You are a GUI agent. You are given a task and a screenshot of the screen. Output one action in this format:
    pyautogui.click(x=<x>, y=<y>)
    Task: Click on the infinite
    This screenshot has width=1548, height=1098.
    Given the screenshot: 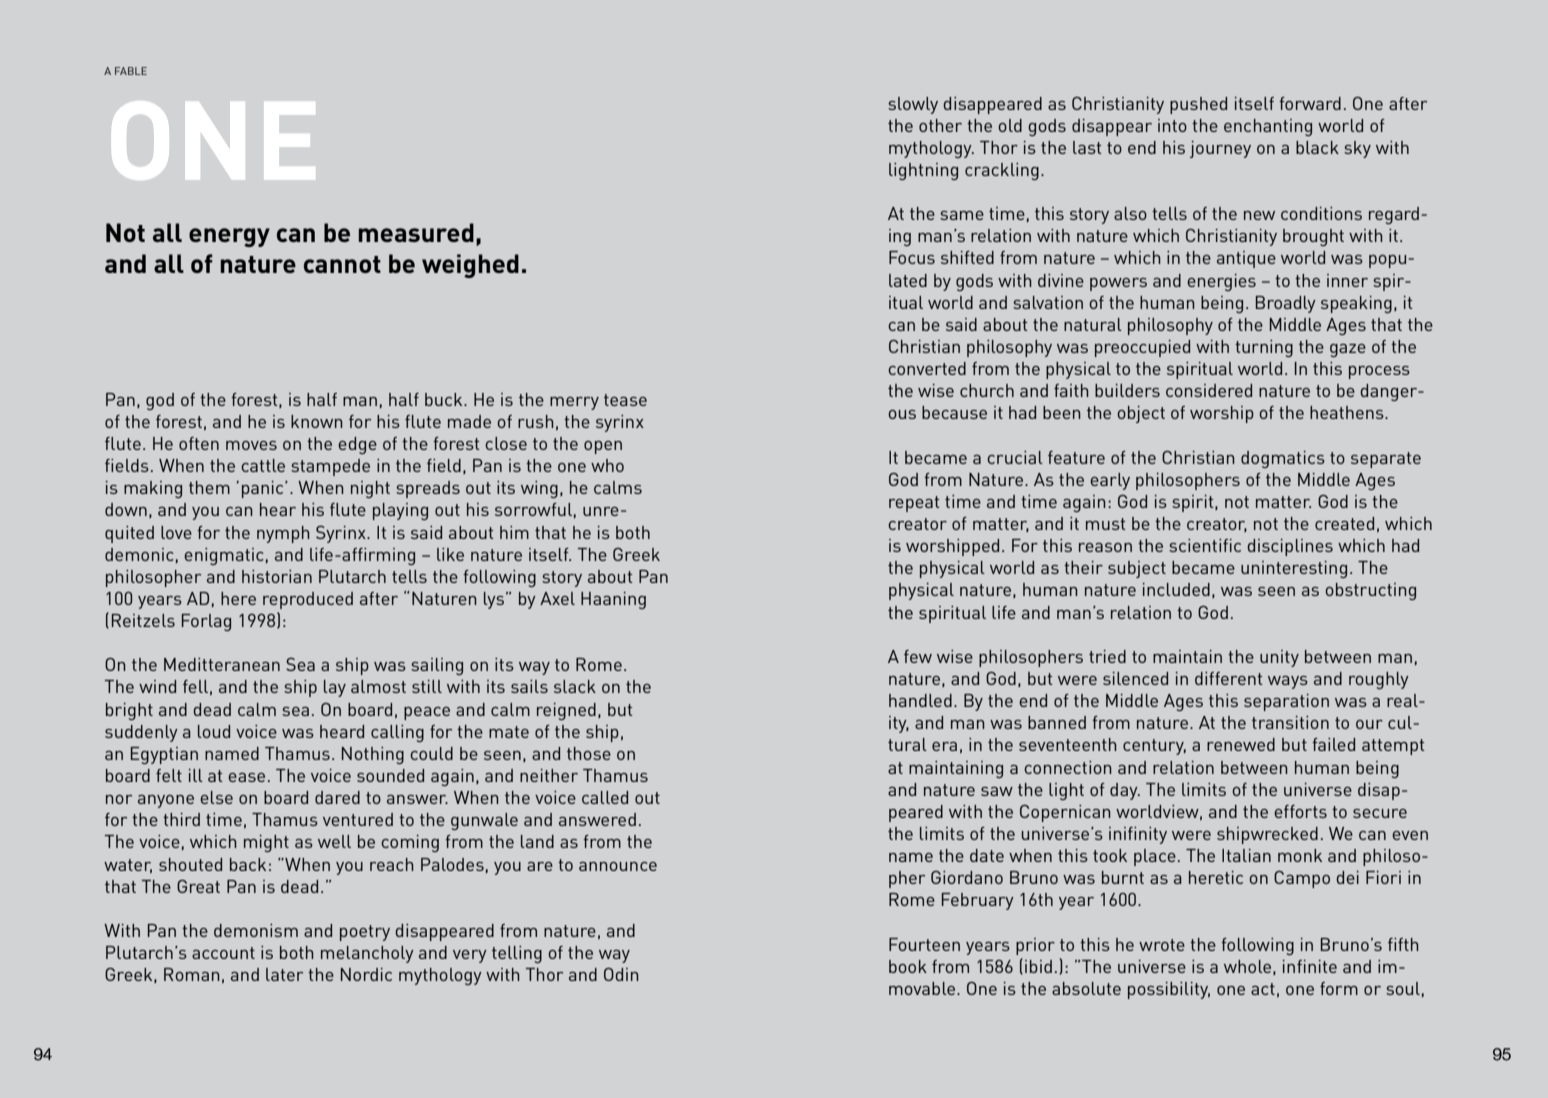 What is the action you would take?
    pyautogui.click(x=1310, y=966)
